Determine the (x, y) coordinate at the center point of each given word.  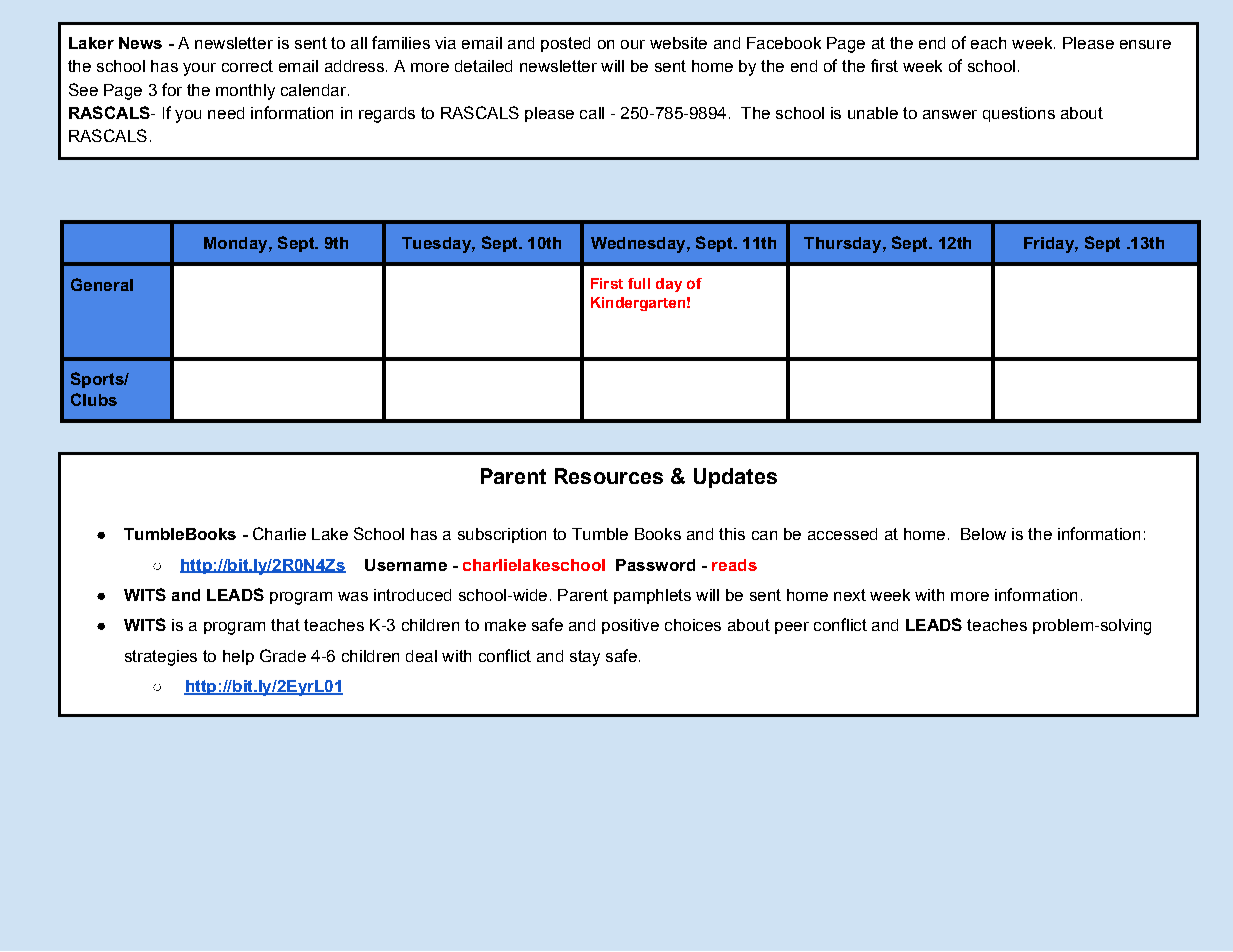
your (199, 69)
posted (565, 44)
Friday (1050, 245)
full (639, 283)
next (850, 595)
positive (630, 626)
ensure (1145, 44)
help (238, 657)
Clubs (94, 399)
